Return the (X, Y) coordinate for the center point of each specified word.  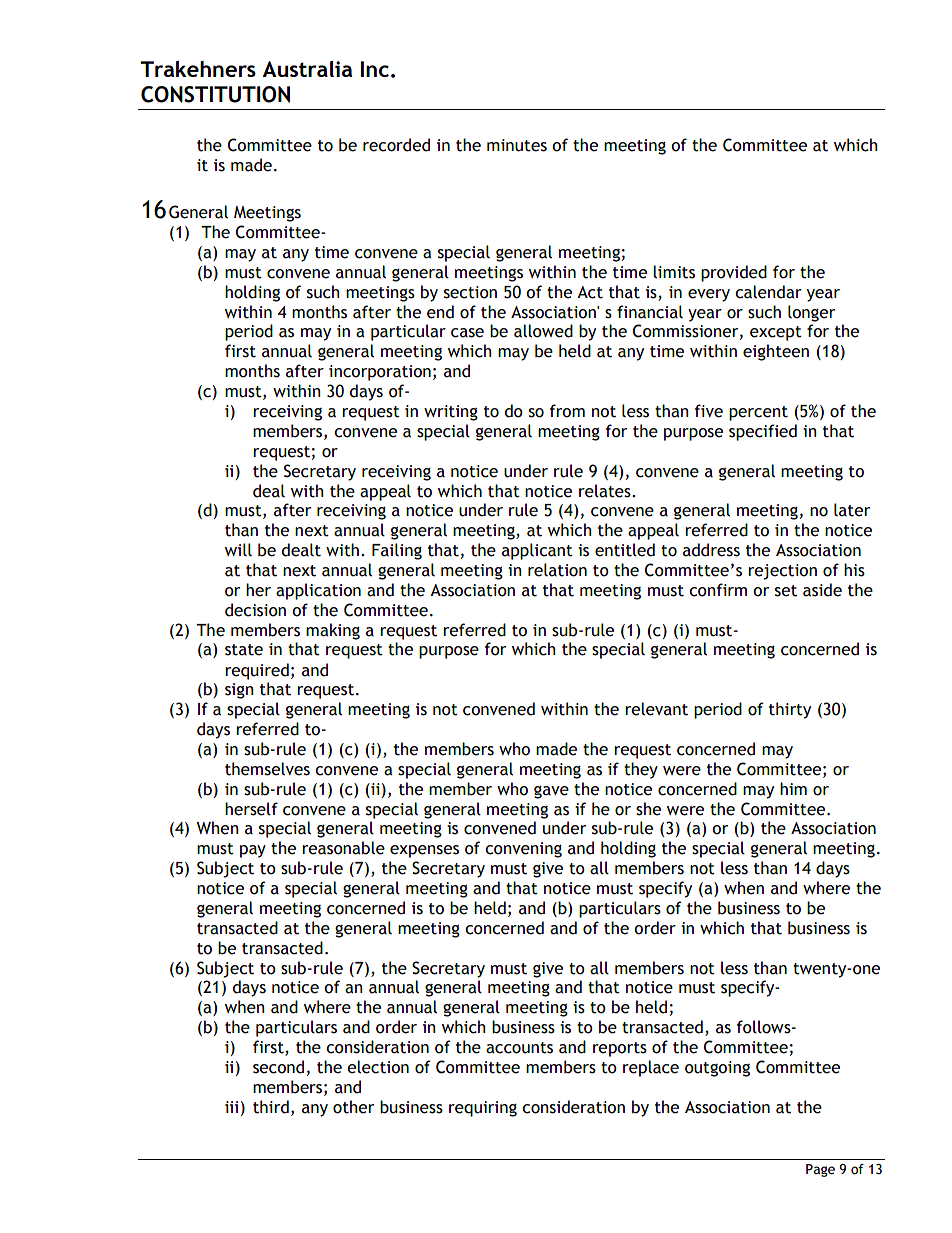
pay (253, 851)
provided (734, 273)
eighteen (776, 352)
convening (523, 850)
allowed (543, 331)
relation (557, 570)
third (271, 1107)
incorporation (380, 373)
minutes (517, 145)
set (786, 591)
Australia (307, 69)
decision (255, 610)
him (793, 788)
